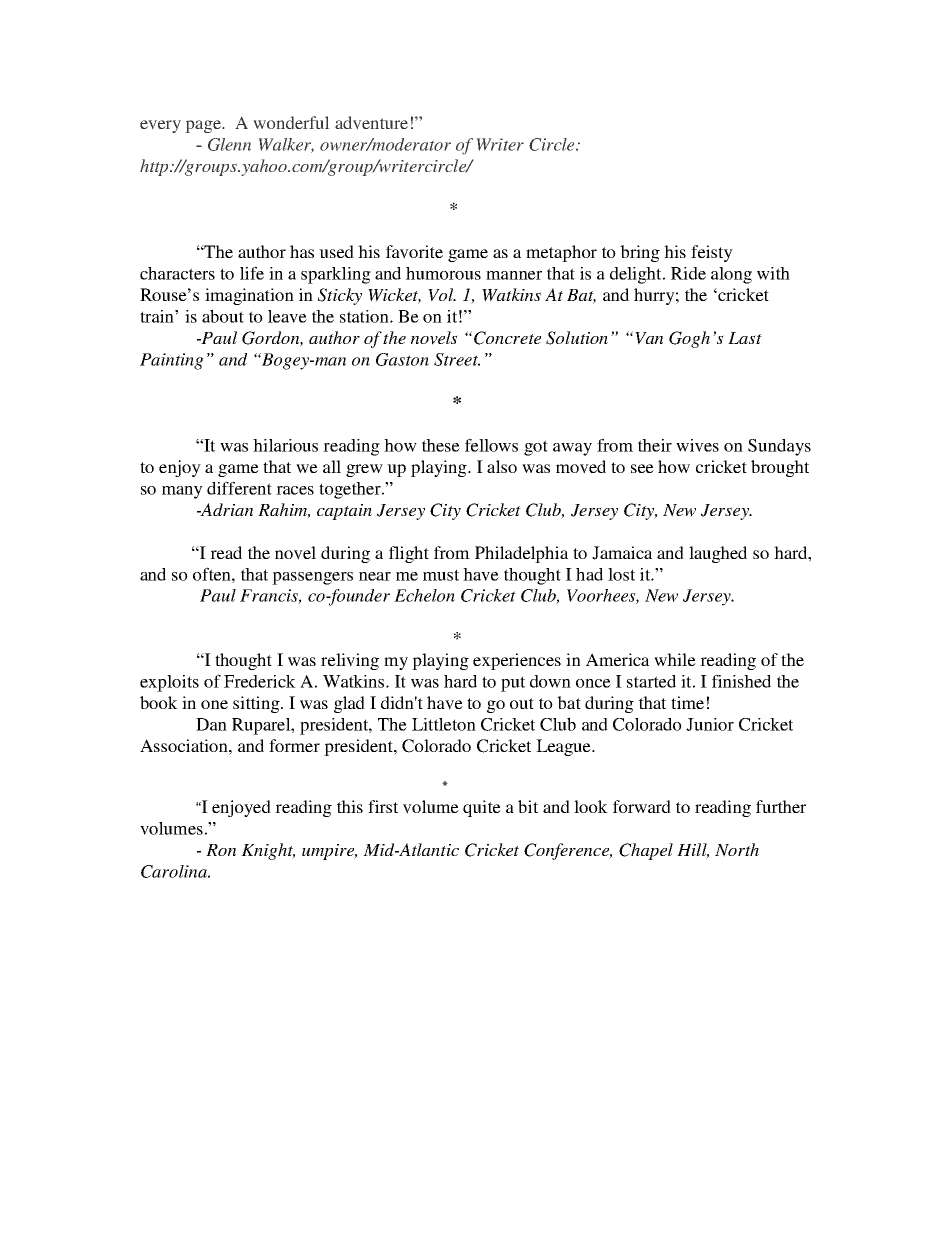 The height and width of the page is (1233, 952). What do you see at coordinates (371, 123) in the page?
I see `adventure` at bounding box center [371, 123].
